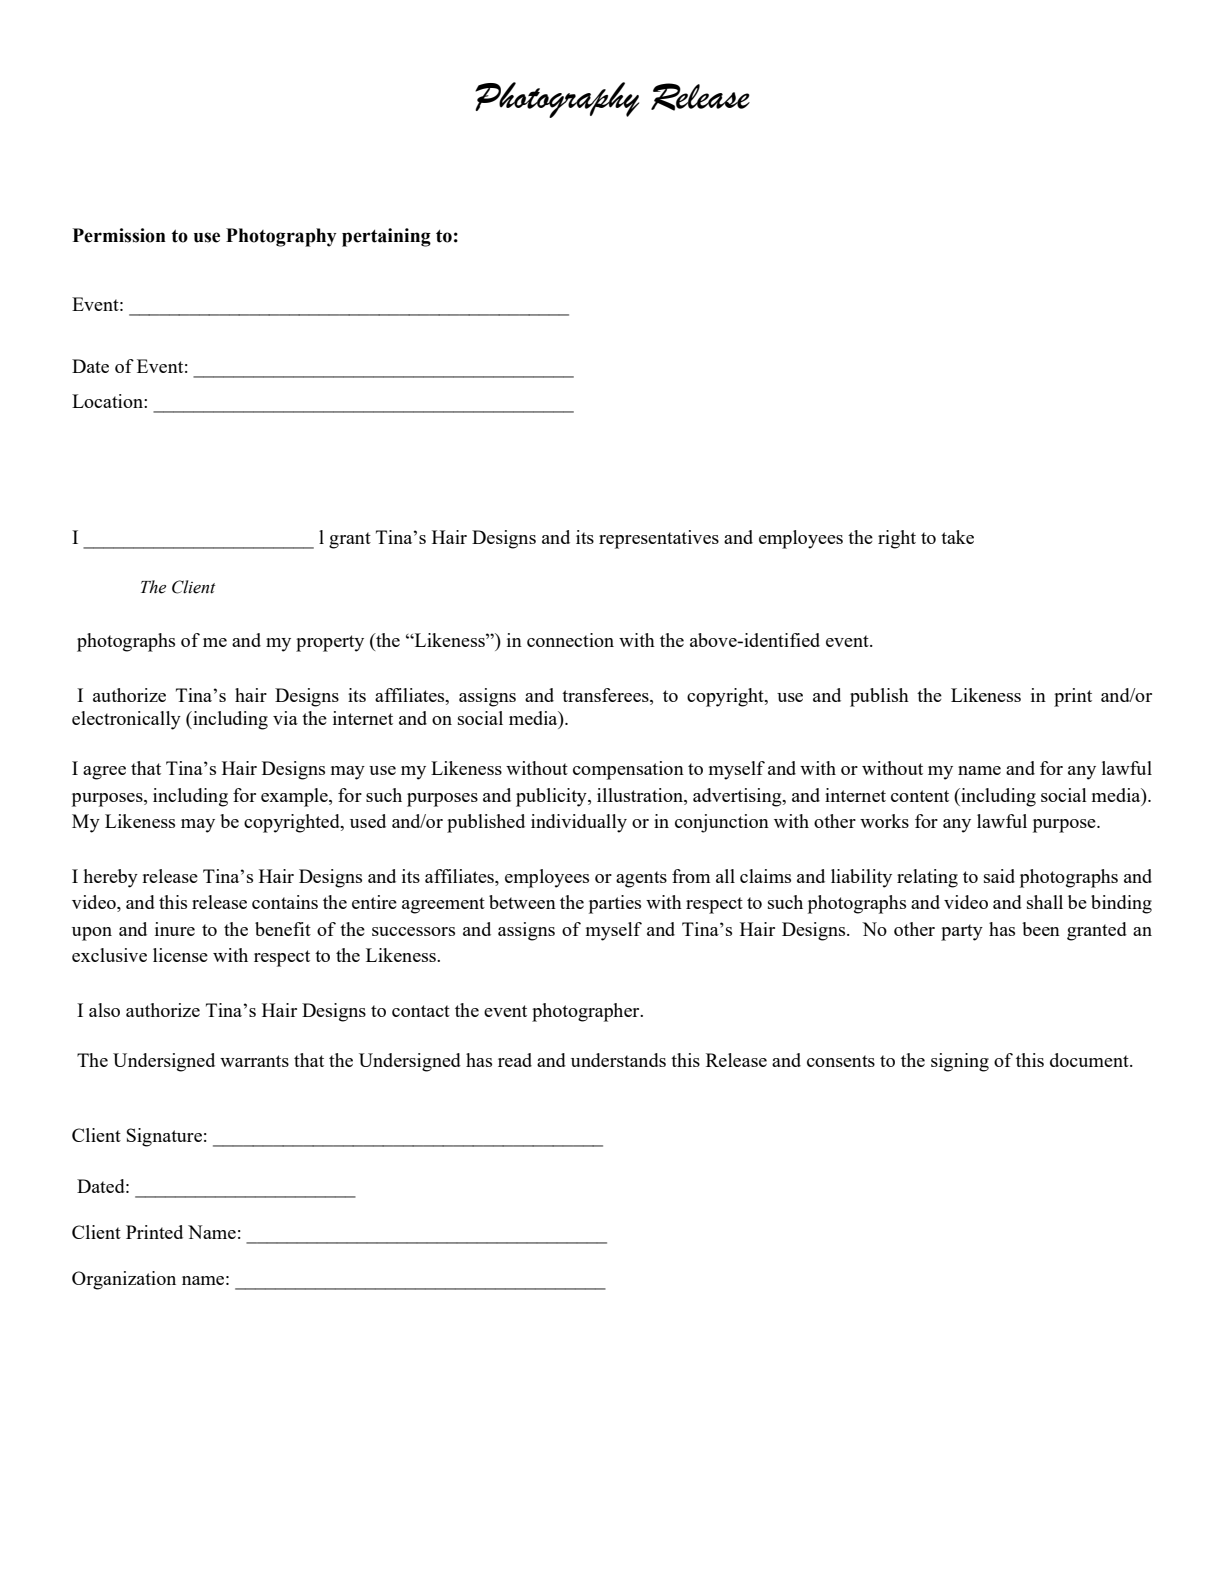 The width and height of the page is (1224, 1584). Describe the element at coordinates (957, 537) in the page. I see `take` at that location.
